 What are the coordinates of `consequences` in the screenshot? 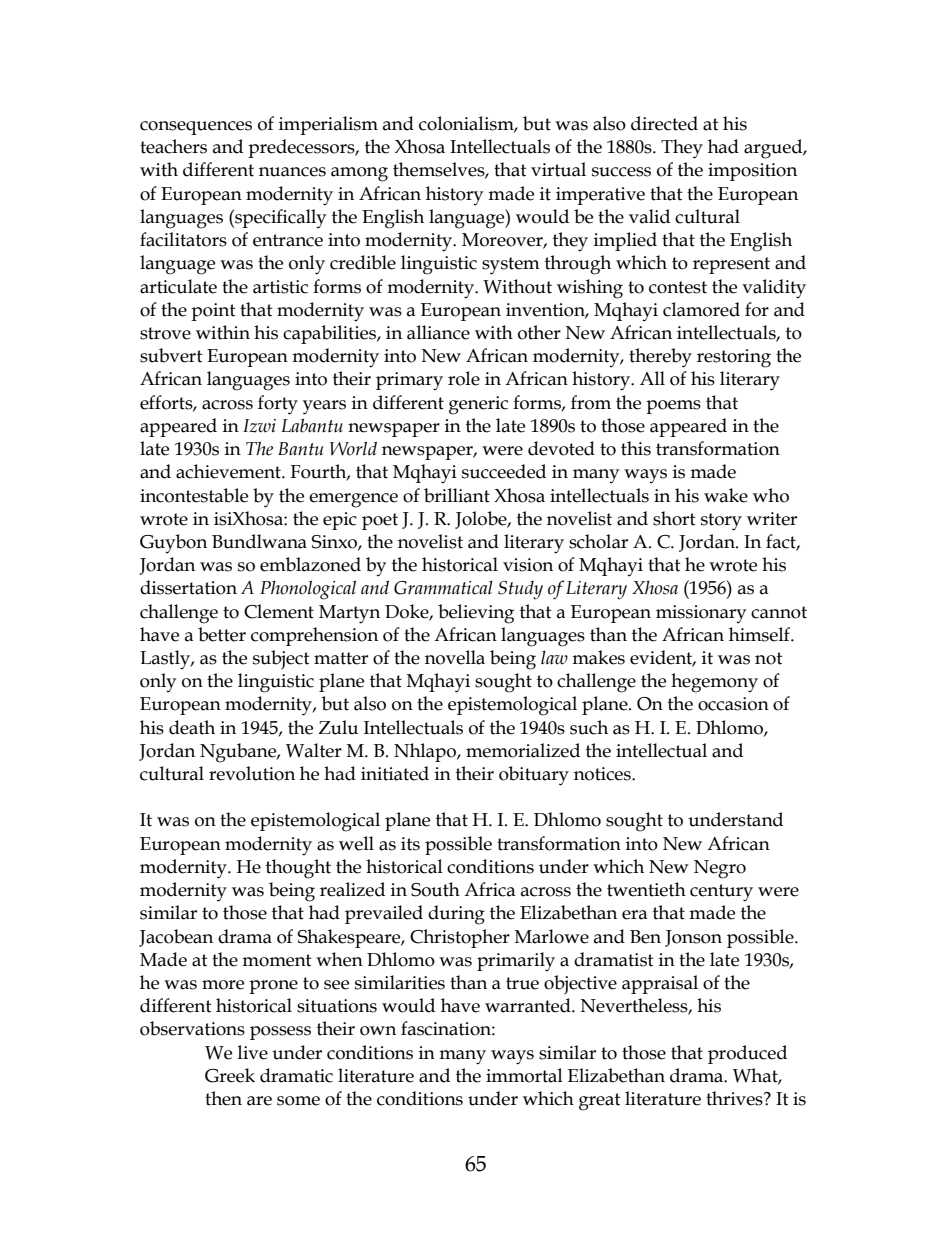 It's located at (196, 128).
